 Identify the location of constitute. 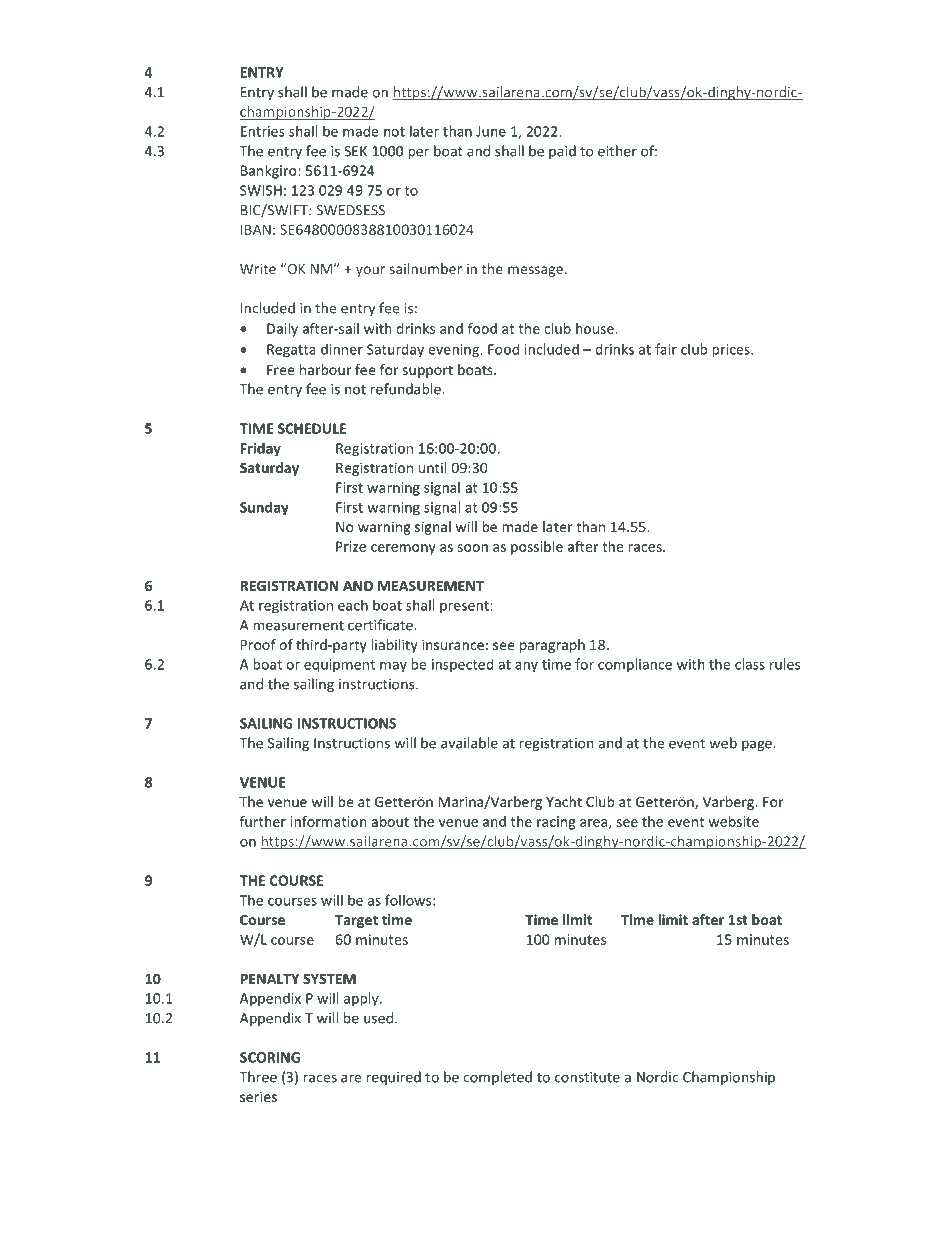
(587, 1077).
